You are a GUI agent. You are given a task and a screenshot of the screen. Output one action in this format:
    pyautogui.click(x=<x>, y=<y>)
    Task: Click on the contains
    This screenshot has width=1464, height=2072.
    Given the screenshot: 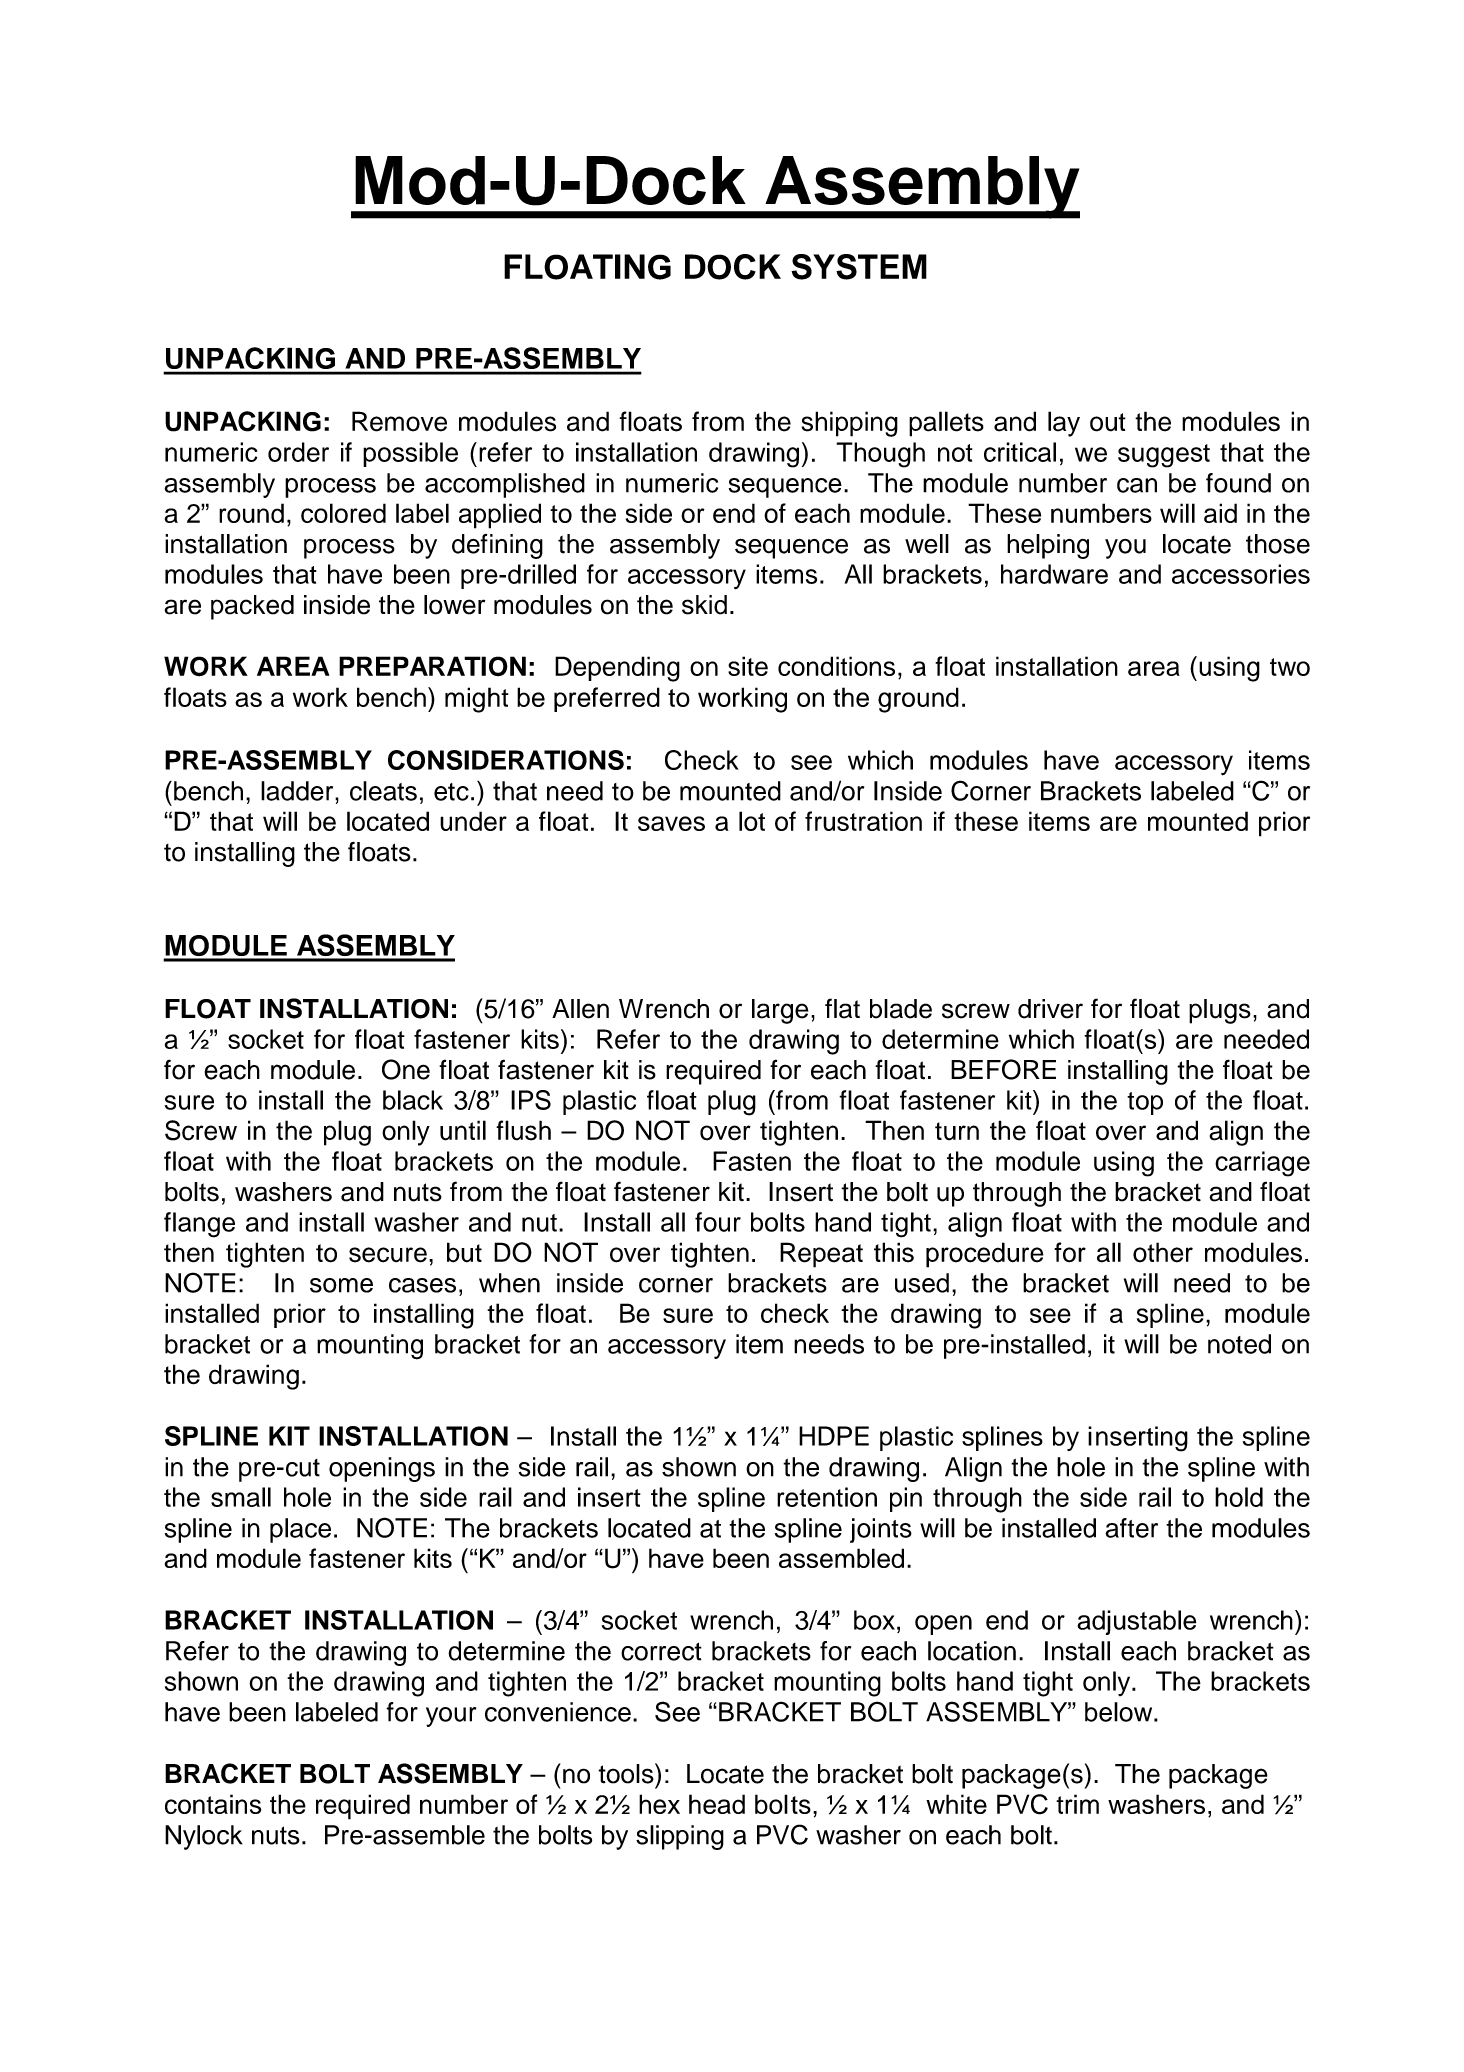 What is the action you would take?
    pyautogui.click(x=213, y=1804)
